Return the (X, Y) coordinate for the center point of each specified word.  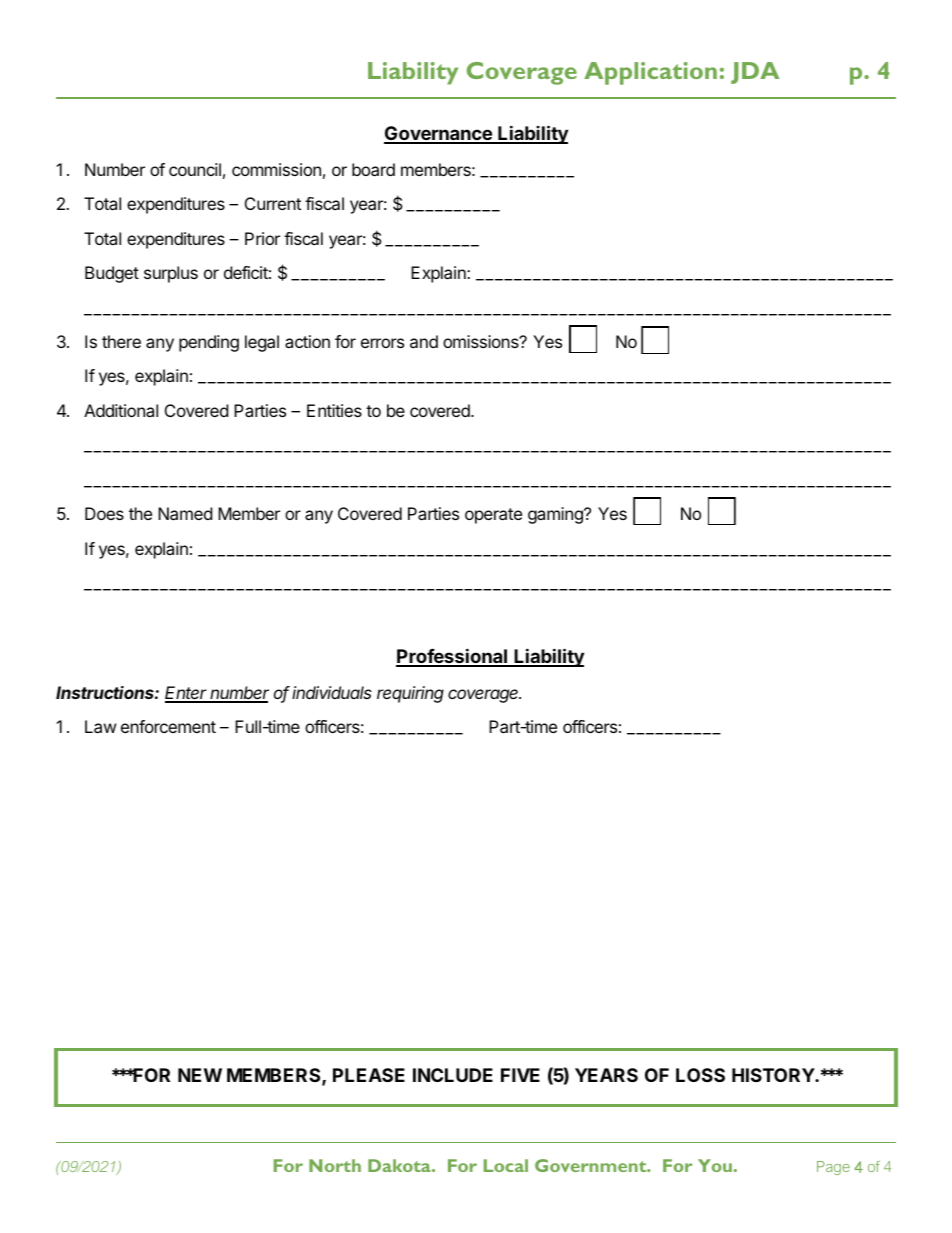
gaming (556, 515)
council (195, 169)
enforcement (168, 726)
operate (493, 516)
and (424, 341)
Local (506, 1165)
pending (209, 343)
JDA (755, 73)
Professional (452, 657)
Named (185, 513)
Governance (439, 134)
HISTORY (774, 1075)
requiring (410, 694)
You (715, 1165)
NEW (200, 1075)
